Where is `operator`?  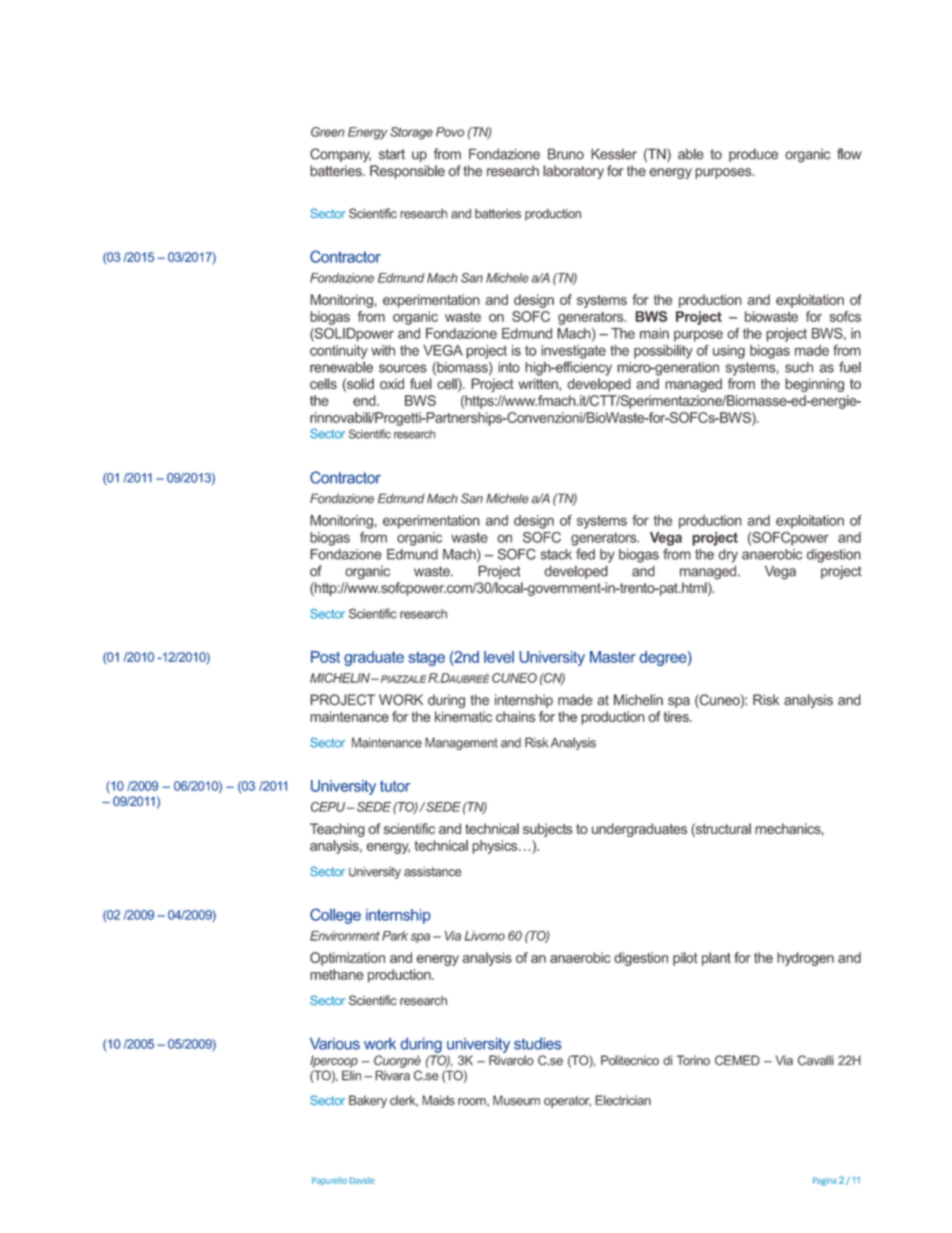
operator is located at coordinates (567, 1102).
